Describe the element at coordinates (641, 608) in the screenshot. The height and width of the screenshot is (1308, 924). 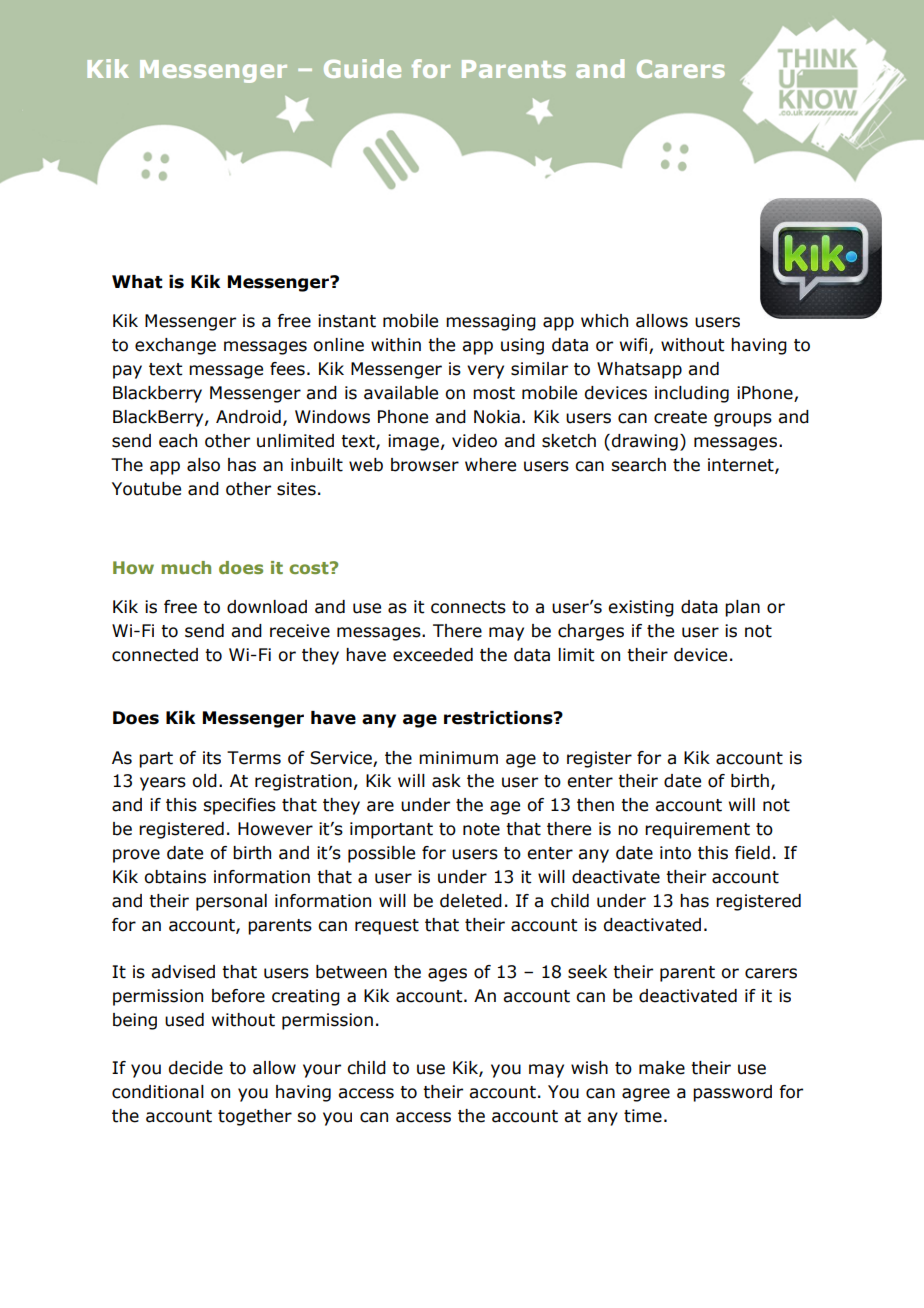
I see `existing` at that location.
